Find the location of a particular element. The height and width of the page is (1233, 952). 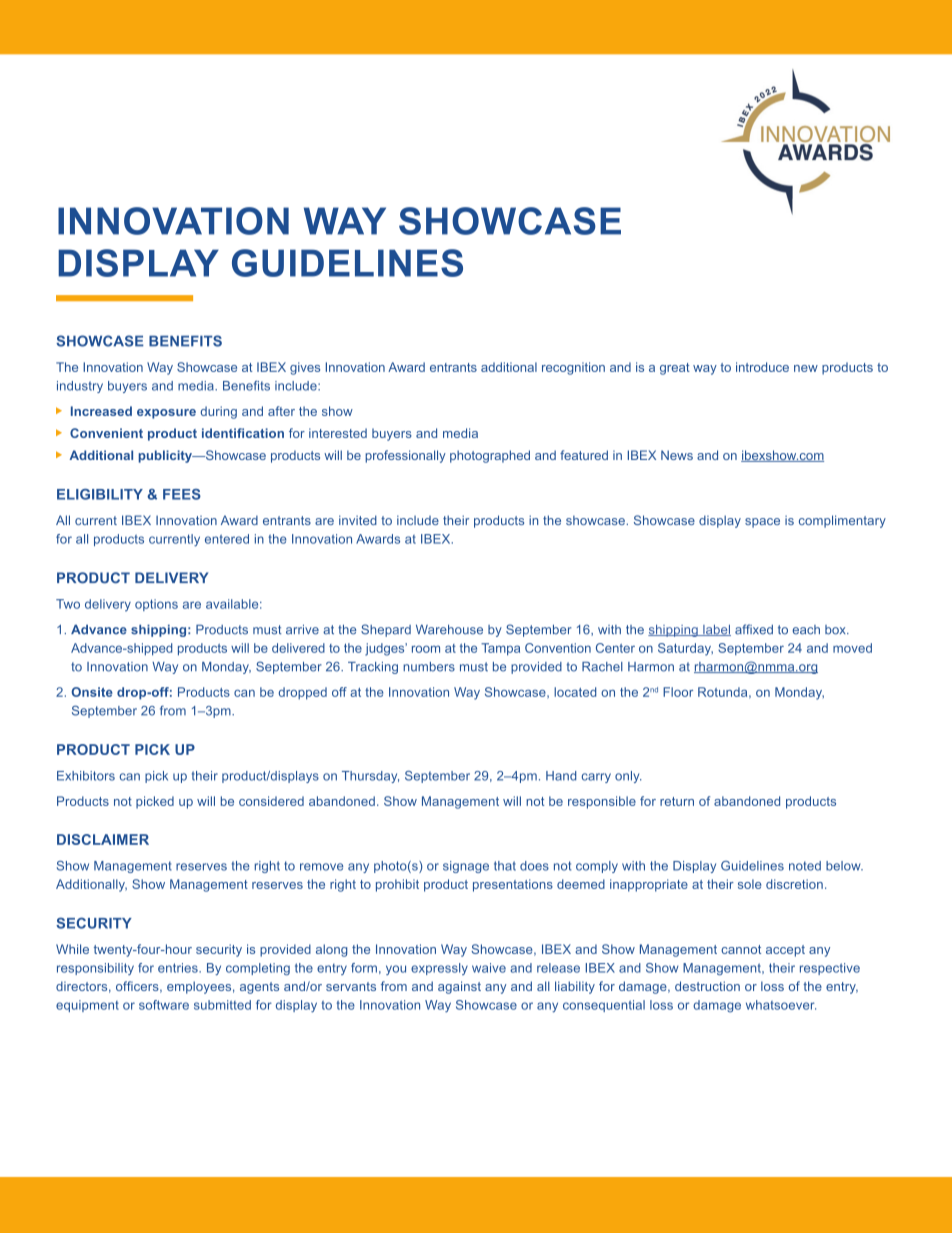

introduce is located at coordinates (762, 367).
